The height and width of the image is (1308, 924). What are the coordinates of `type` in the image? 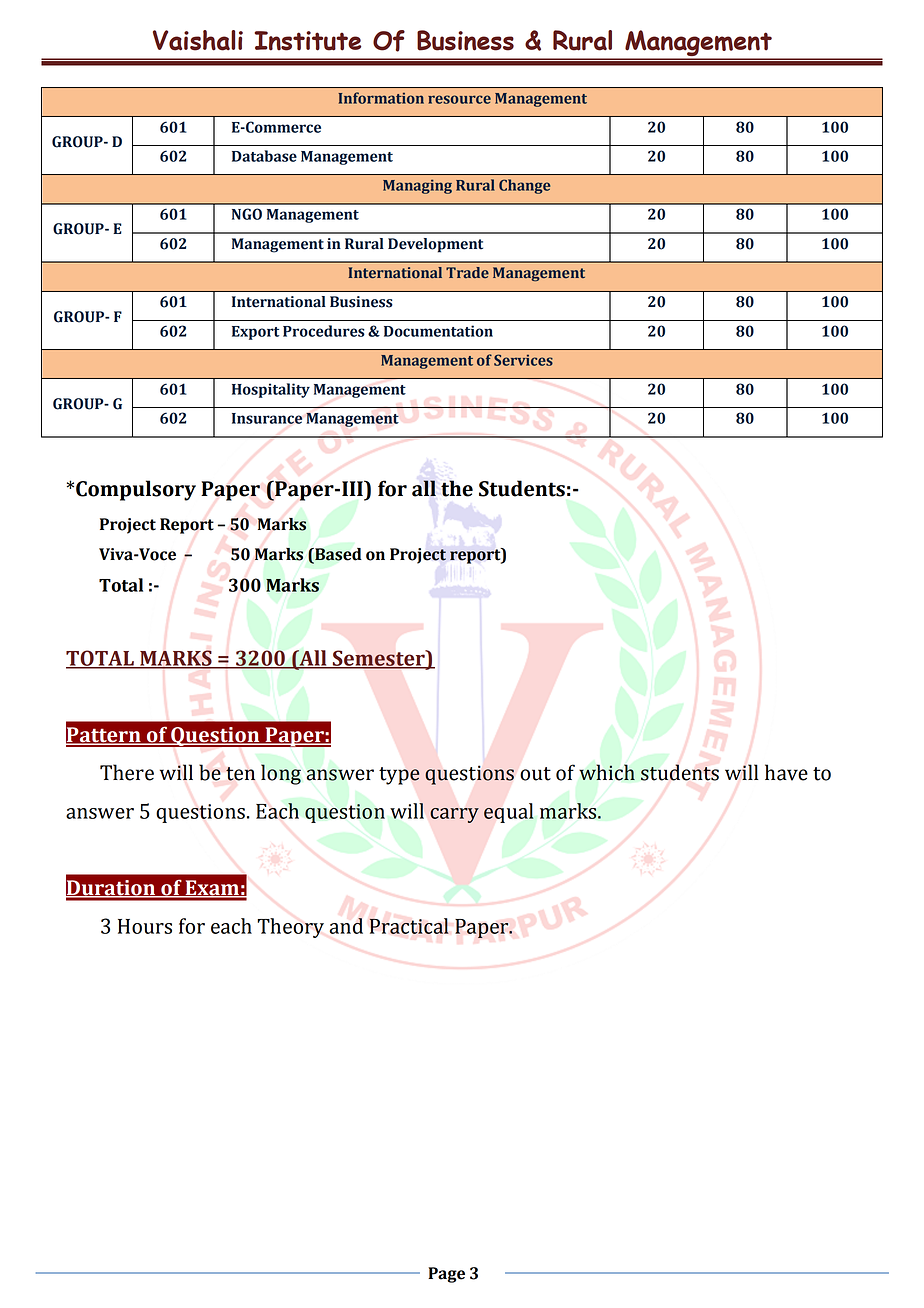 It's located at (399, 776).
